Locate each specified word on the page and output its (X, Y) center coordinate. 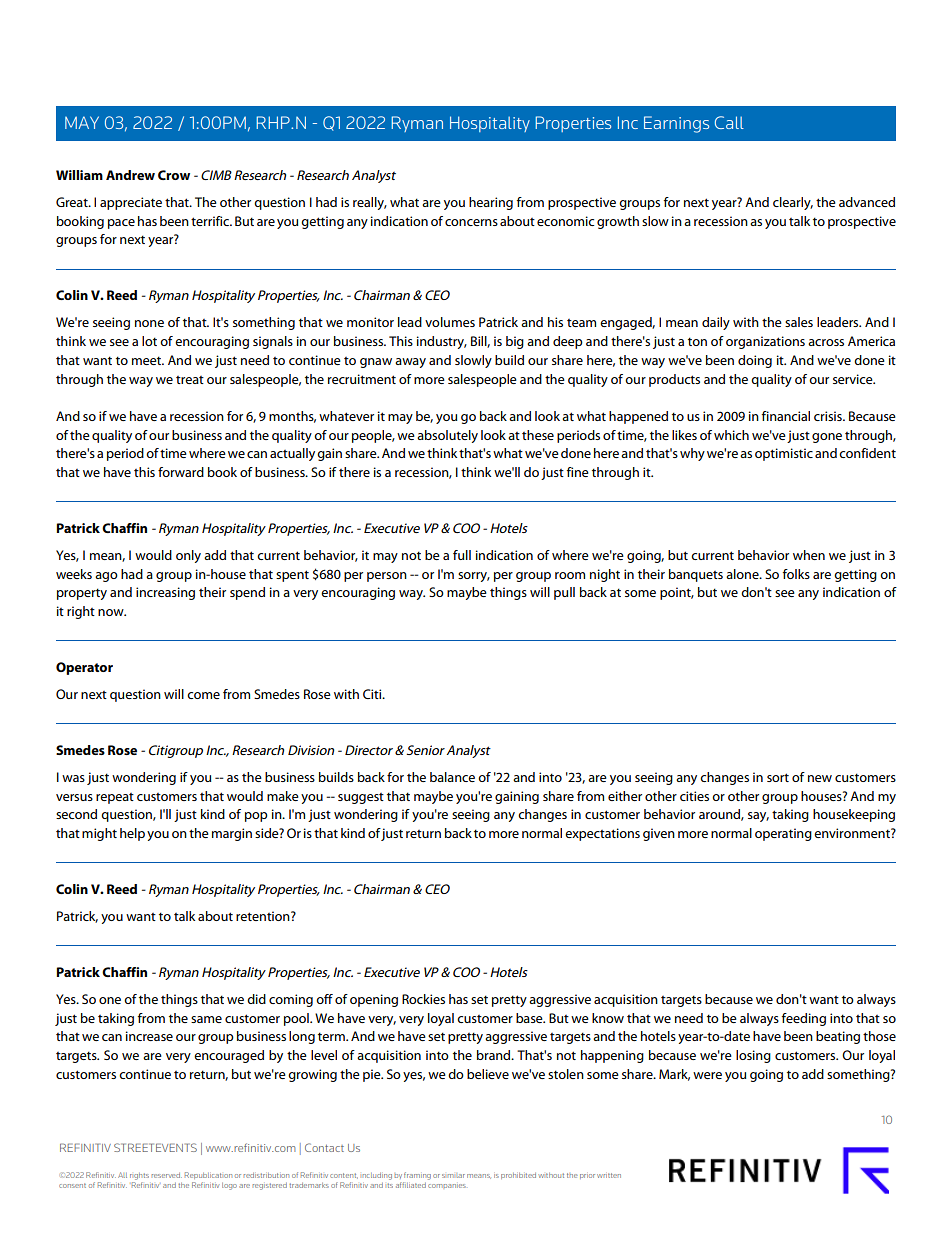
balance (452, 777)
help (132, 834)
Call (729, 122)
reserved (167, 1175)
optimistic (784, 454)
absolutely (447, 436)
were (707, 1075)
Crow (174, 175)
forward (181, 472)
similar (453, 1176)
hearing (491, 203)
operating (783, 834)
